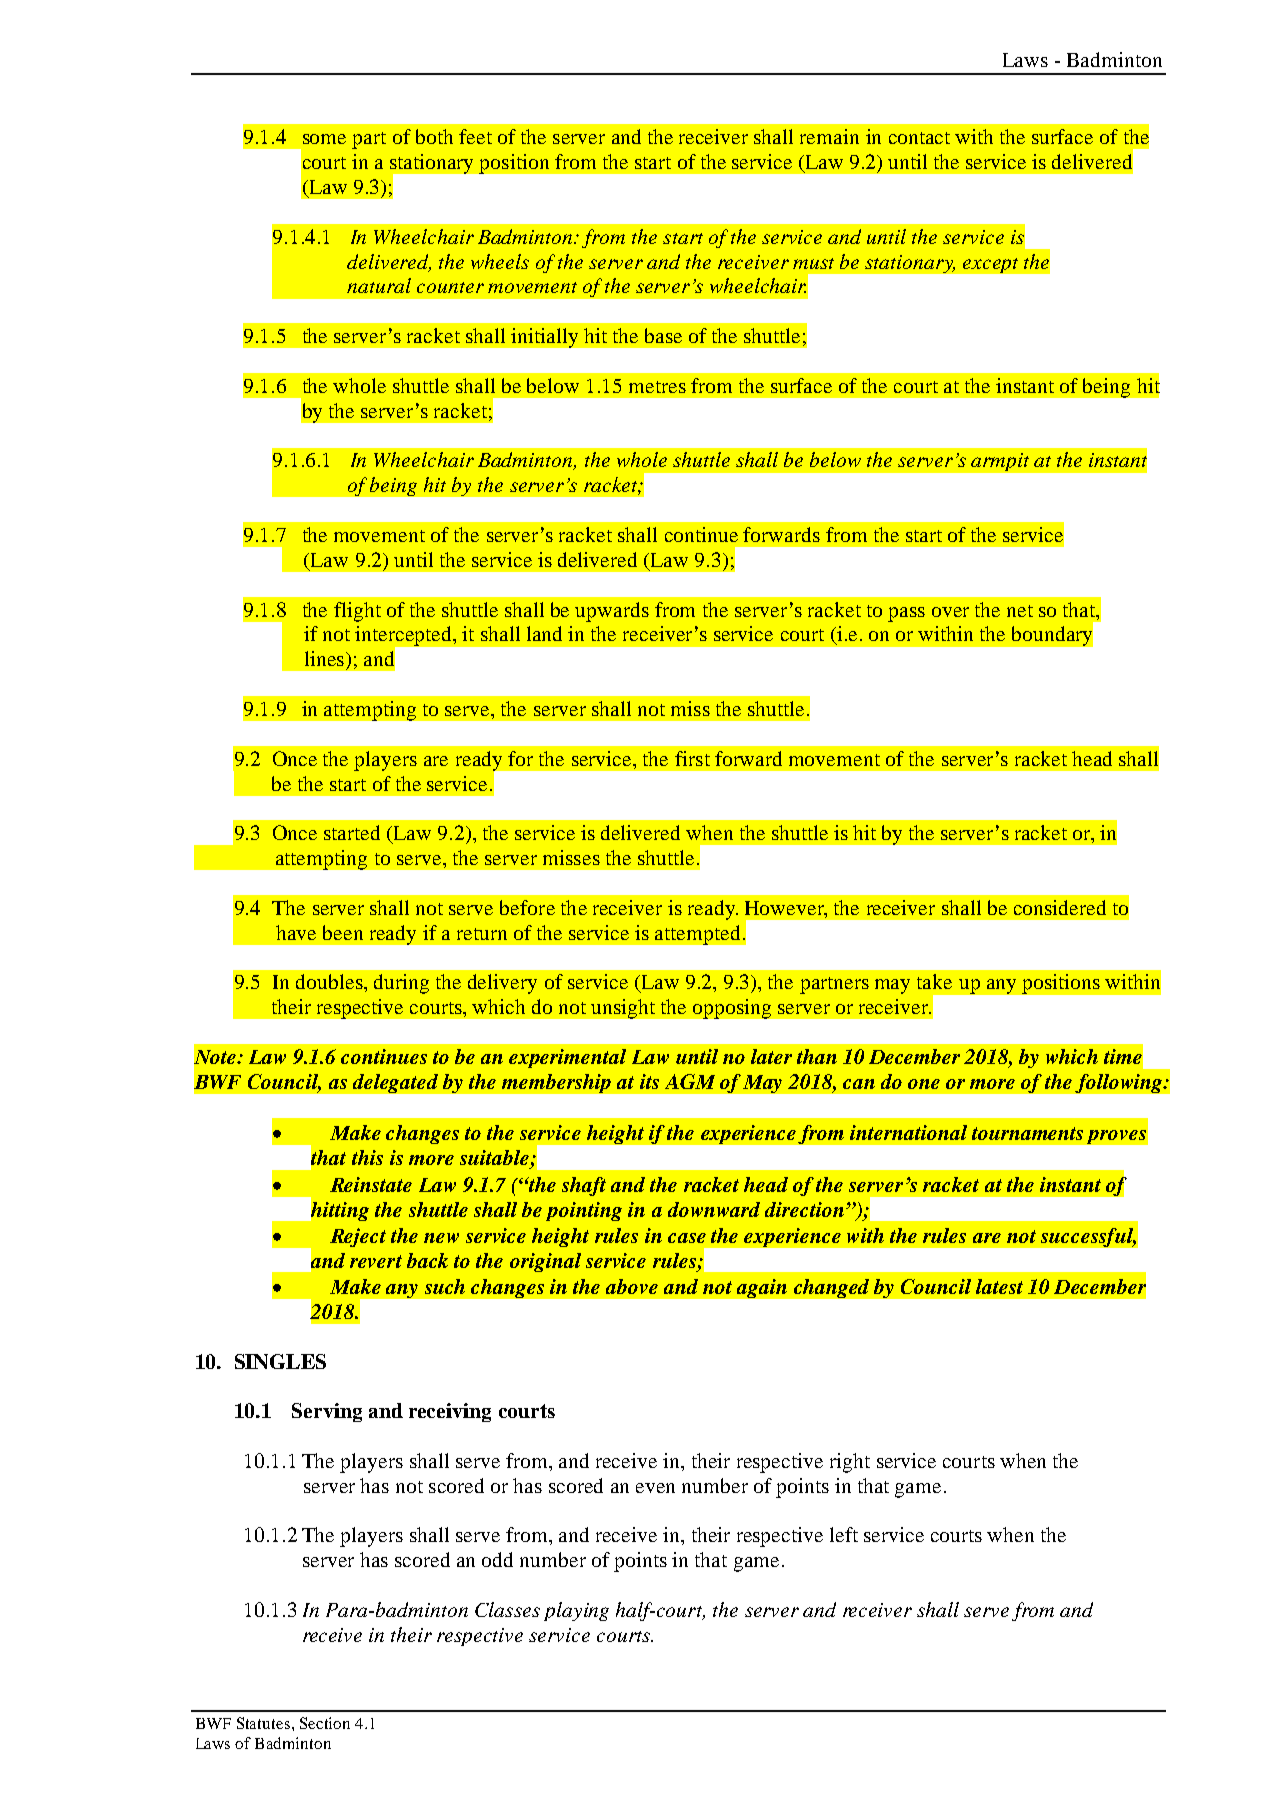 The width and height of the page is (1287, 1820). Describe the element at coordinates (324, 139) in the page. I see `some` at that location.
